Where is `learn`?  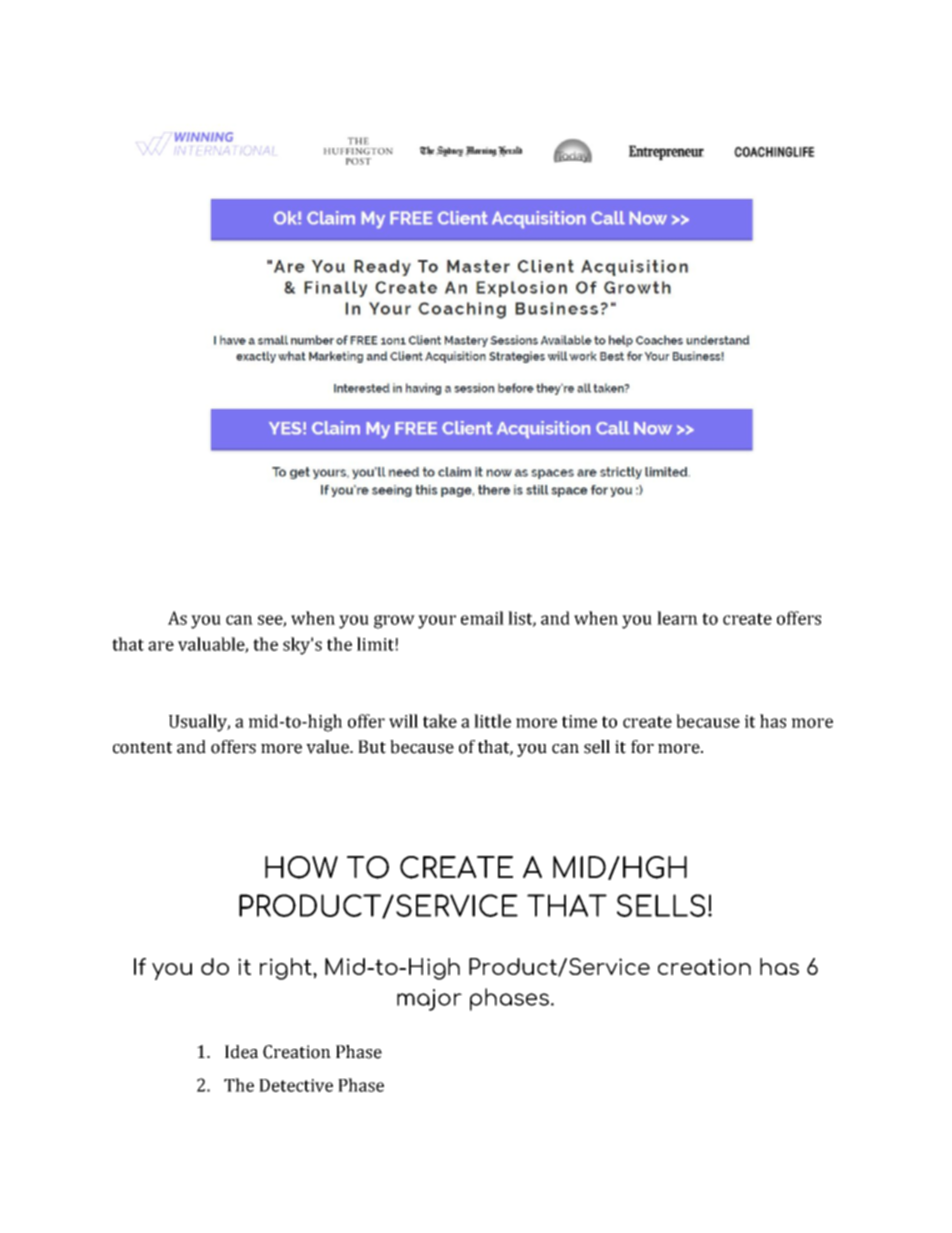
learn is located at coordinates (677, 618).
